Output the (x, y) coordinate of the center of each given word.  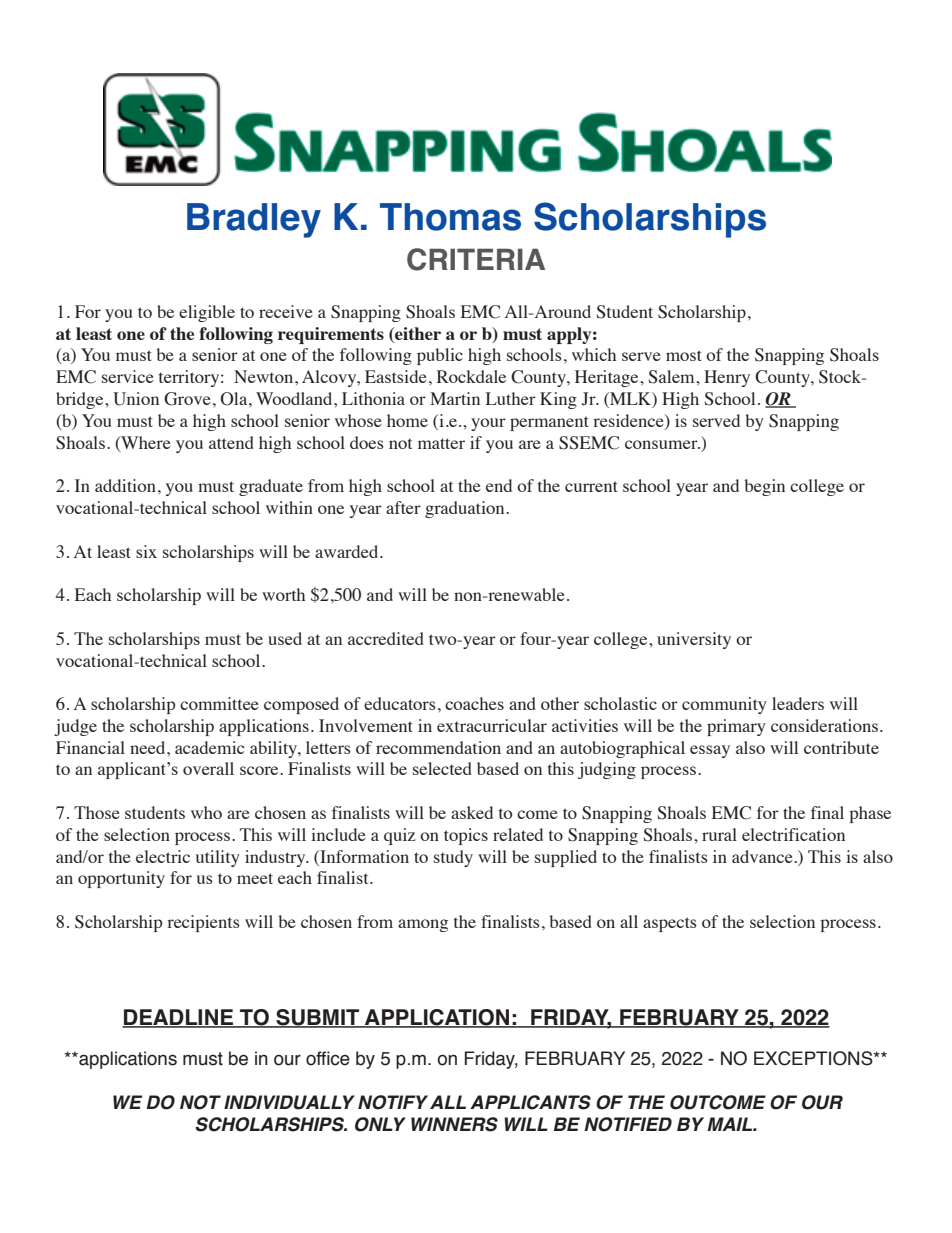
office (328, 1058)
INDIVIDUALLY (289, 1102)
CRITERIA (476, 259)
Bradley (254, 220)
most (684, 355)
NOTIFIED (628, 1124)
